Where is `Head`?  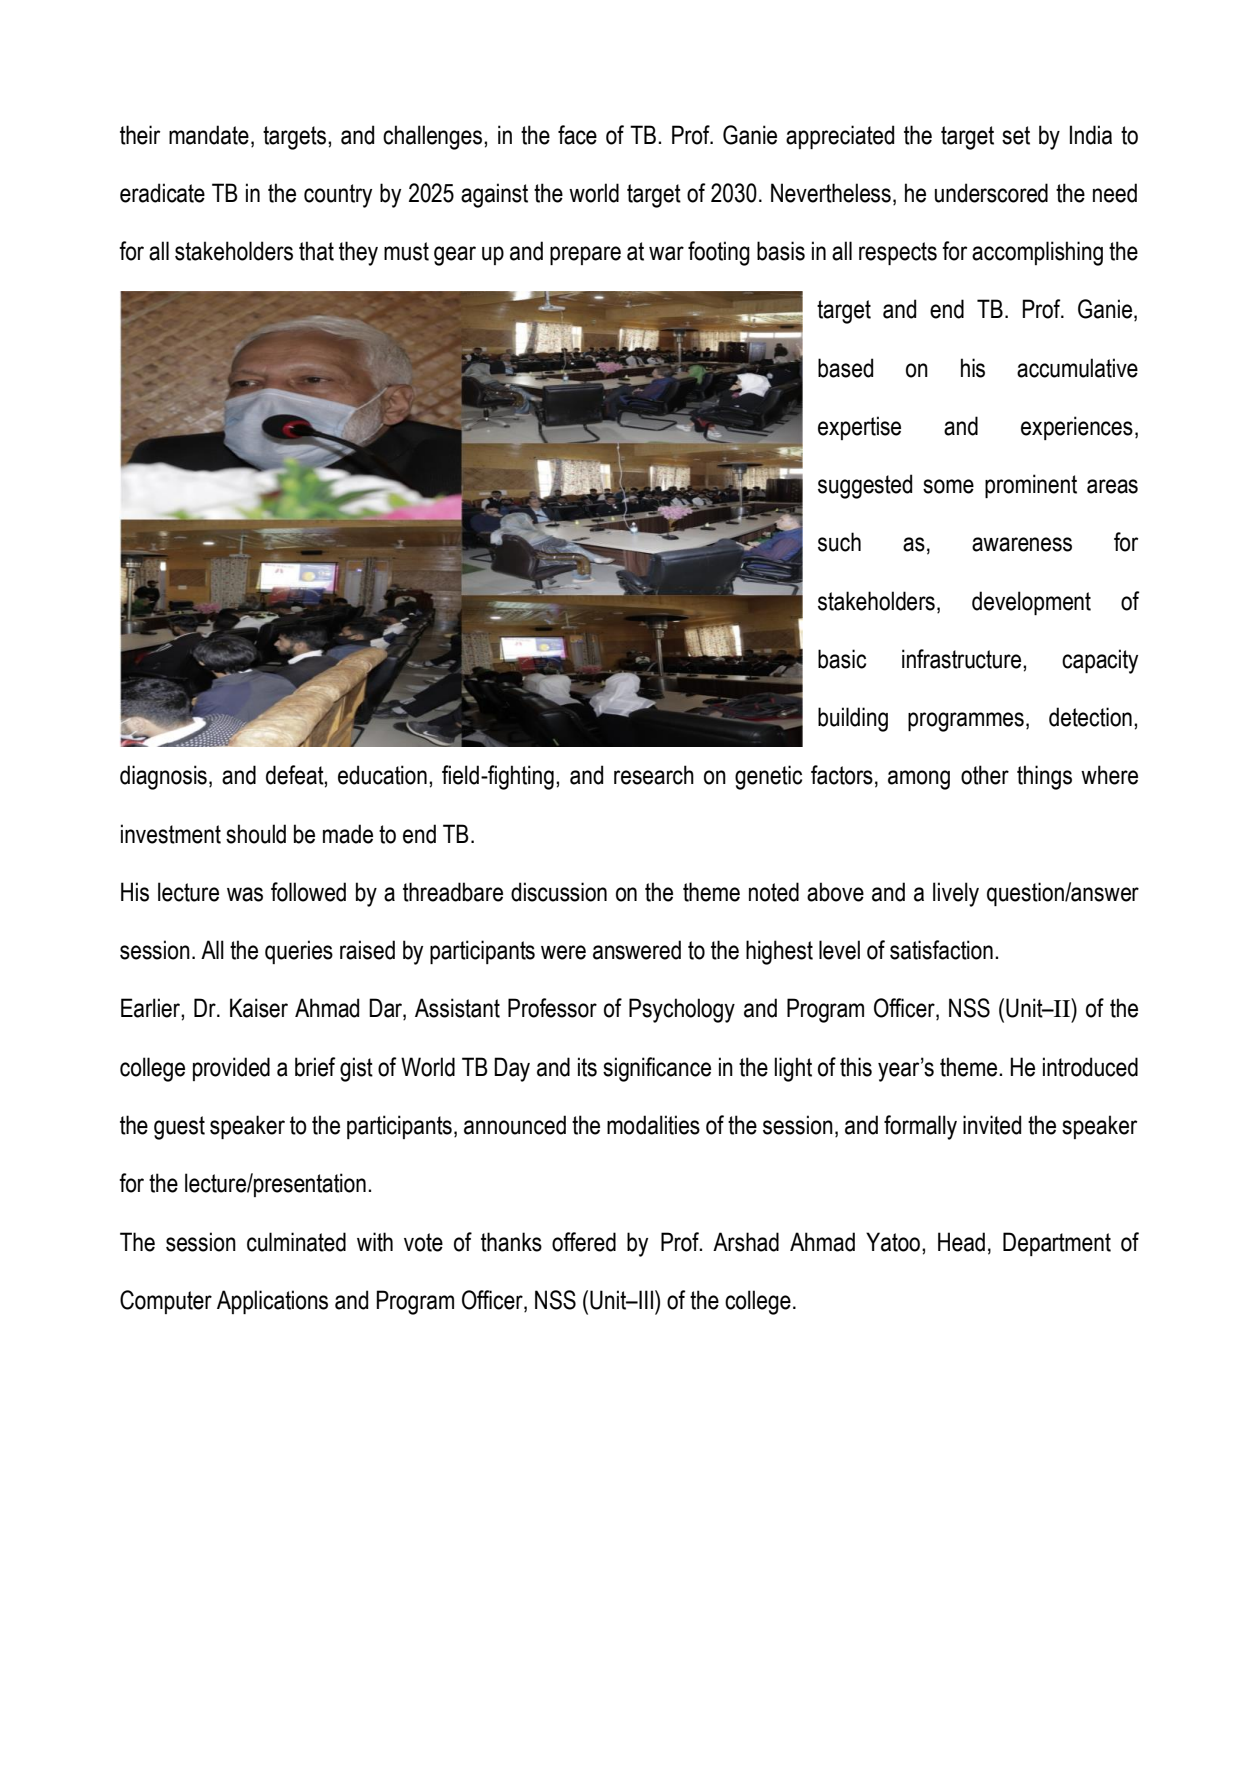
Head is located at coordinates (961, 1242).
